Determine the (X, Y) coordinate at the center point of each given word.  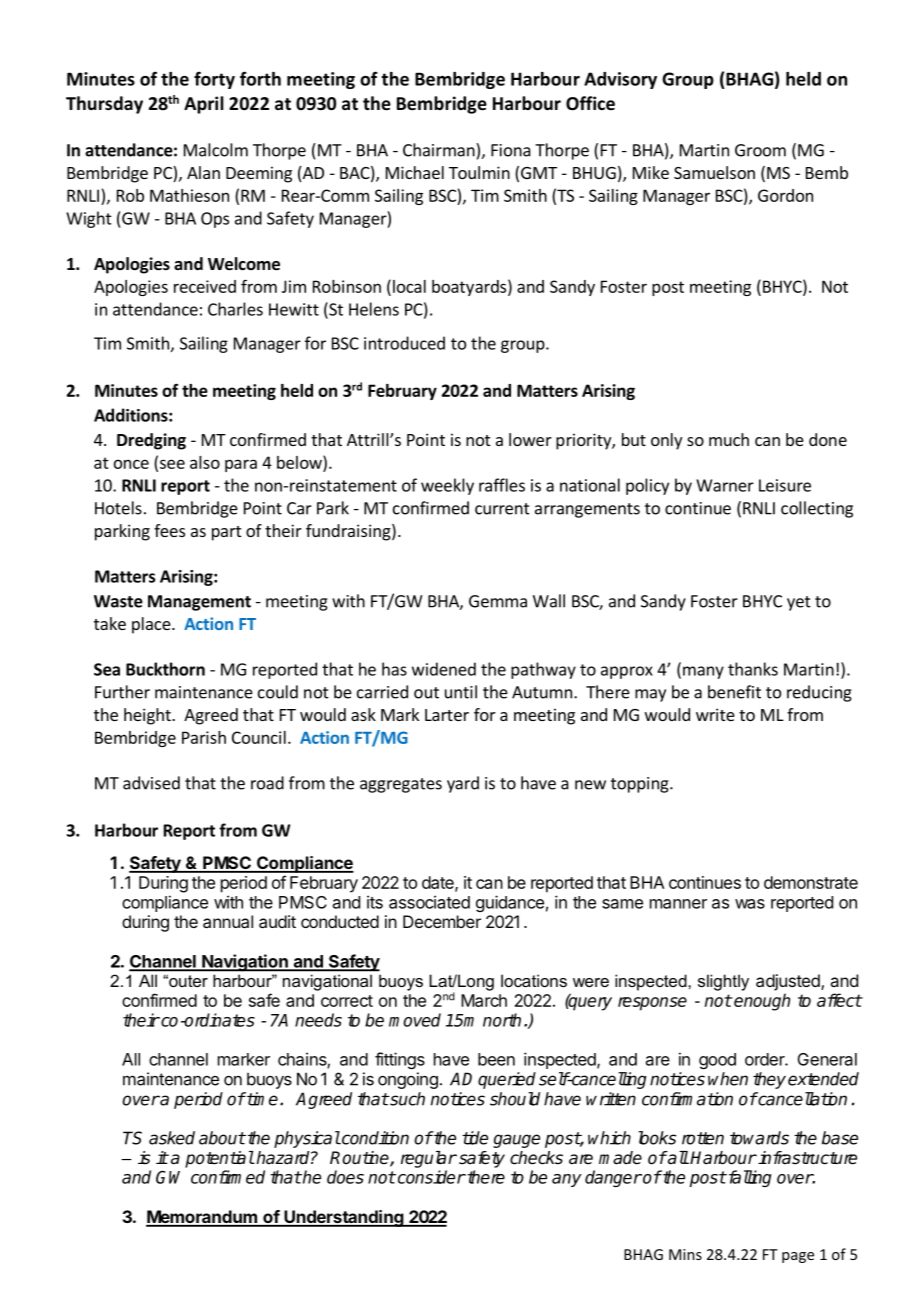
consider (430, 1177)
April (204, 105)
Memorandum (202, 1218)
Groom (760, 150)
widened (444, 669)
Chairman (440, 150)
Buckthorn (165, 669)
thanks (753, 669)
